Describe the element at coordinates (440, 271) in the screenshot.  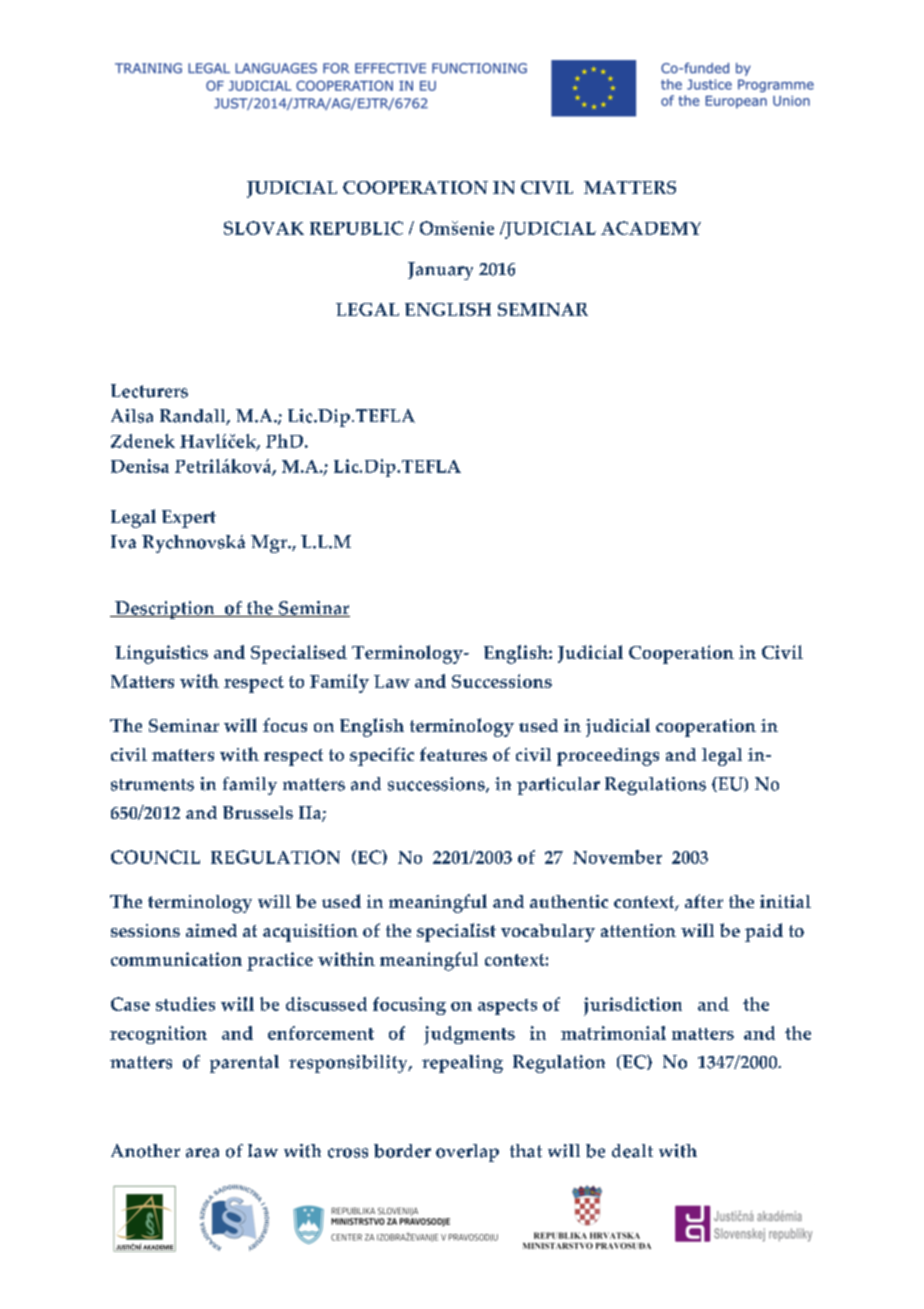
I see `January` at that location.
